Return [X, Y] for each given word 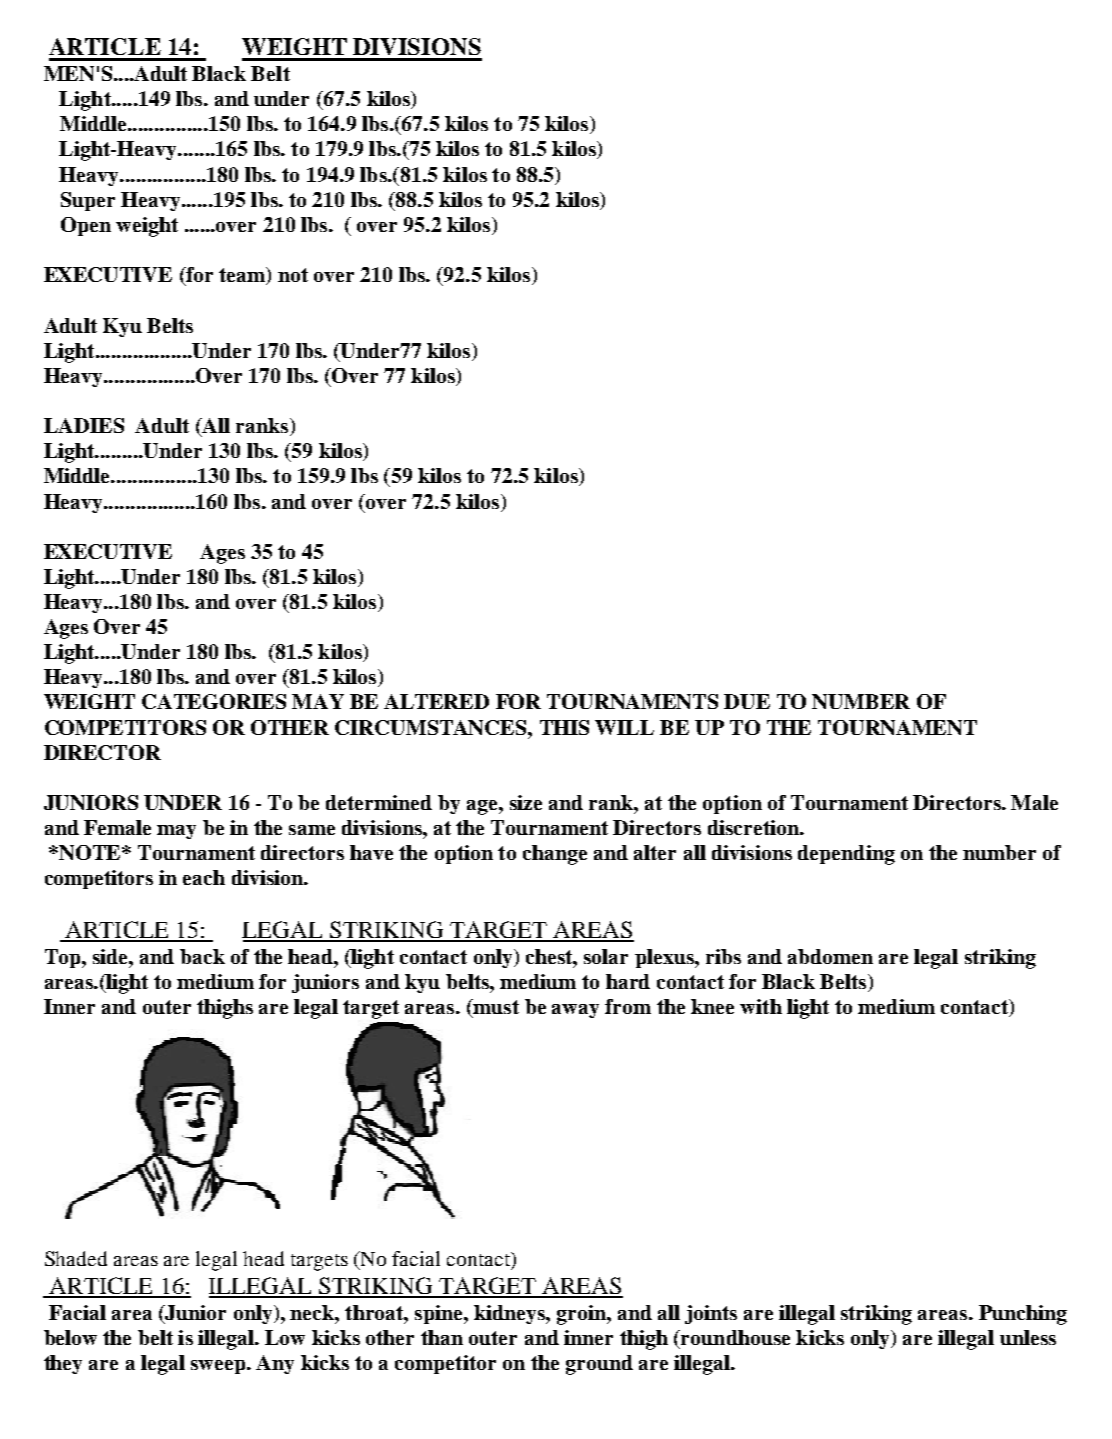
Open [86, 226]
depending [846, 855]
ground [599, 1365]
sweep [219, 1367]
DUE [747, 701]
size [526, 802]
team [243, 276]
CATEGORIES [214, 701]
